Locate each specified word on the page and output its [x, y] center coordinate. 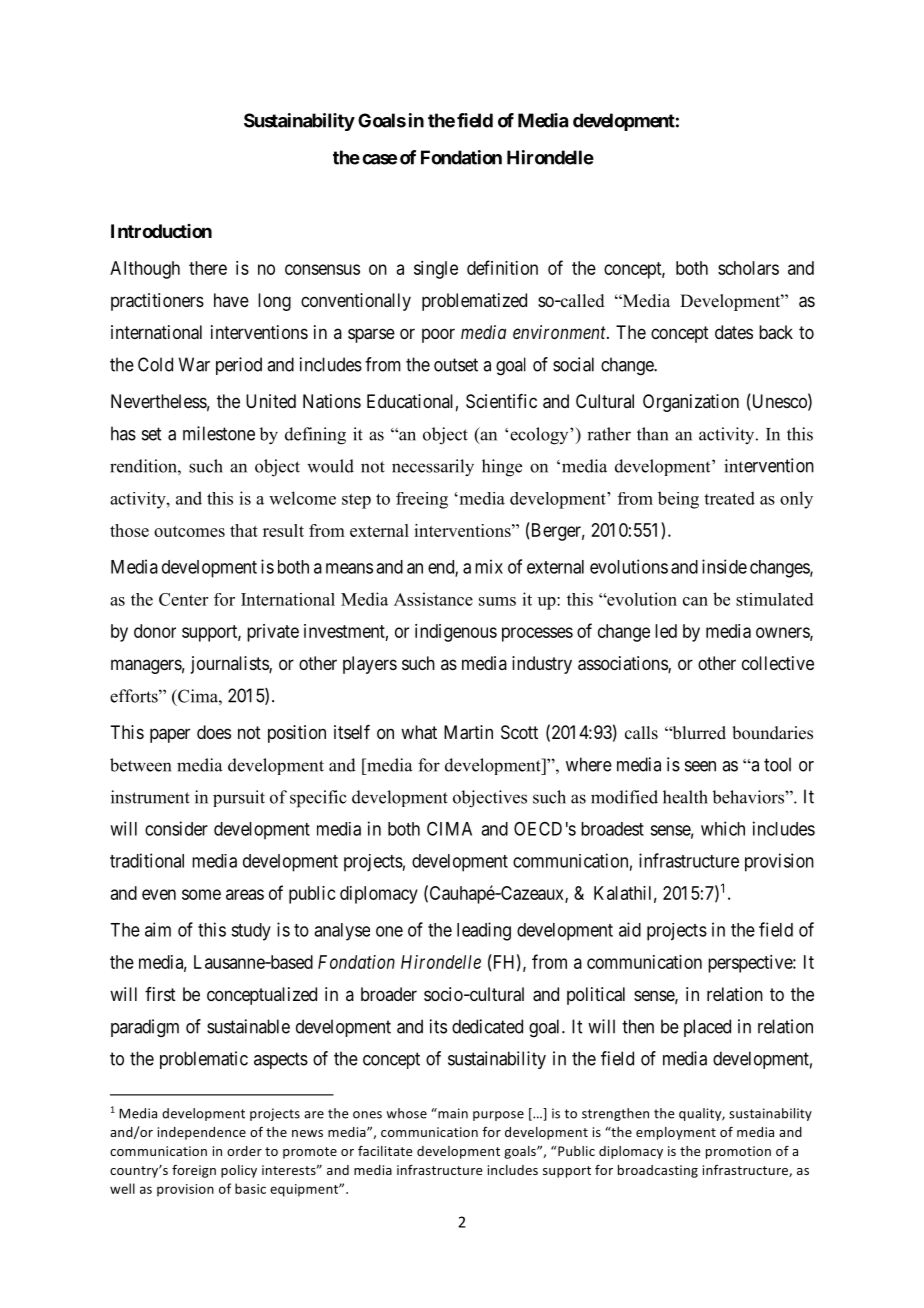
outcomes [189, 531]
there [208, 268]
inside [724, 566]
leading [484, 931]
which [723, 828]
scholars [748, 268]
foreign [194, 1171]
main [452, 1113]
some [201, 894]
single [436, 270]
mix [489, 566]
